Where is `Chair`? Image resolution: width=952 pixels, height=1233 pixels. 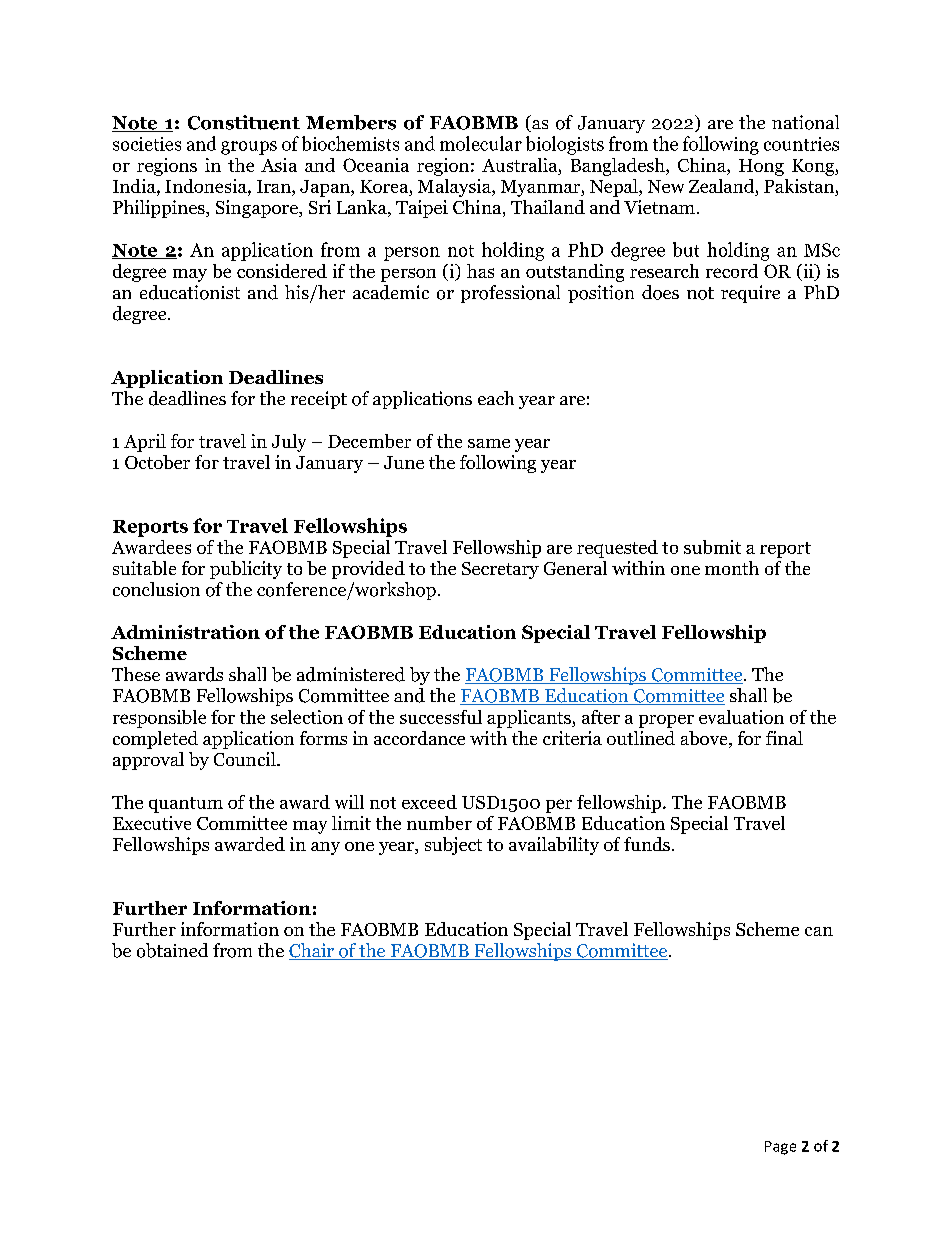
Chair is located at coordinates (312, 951).
